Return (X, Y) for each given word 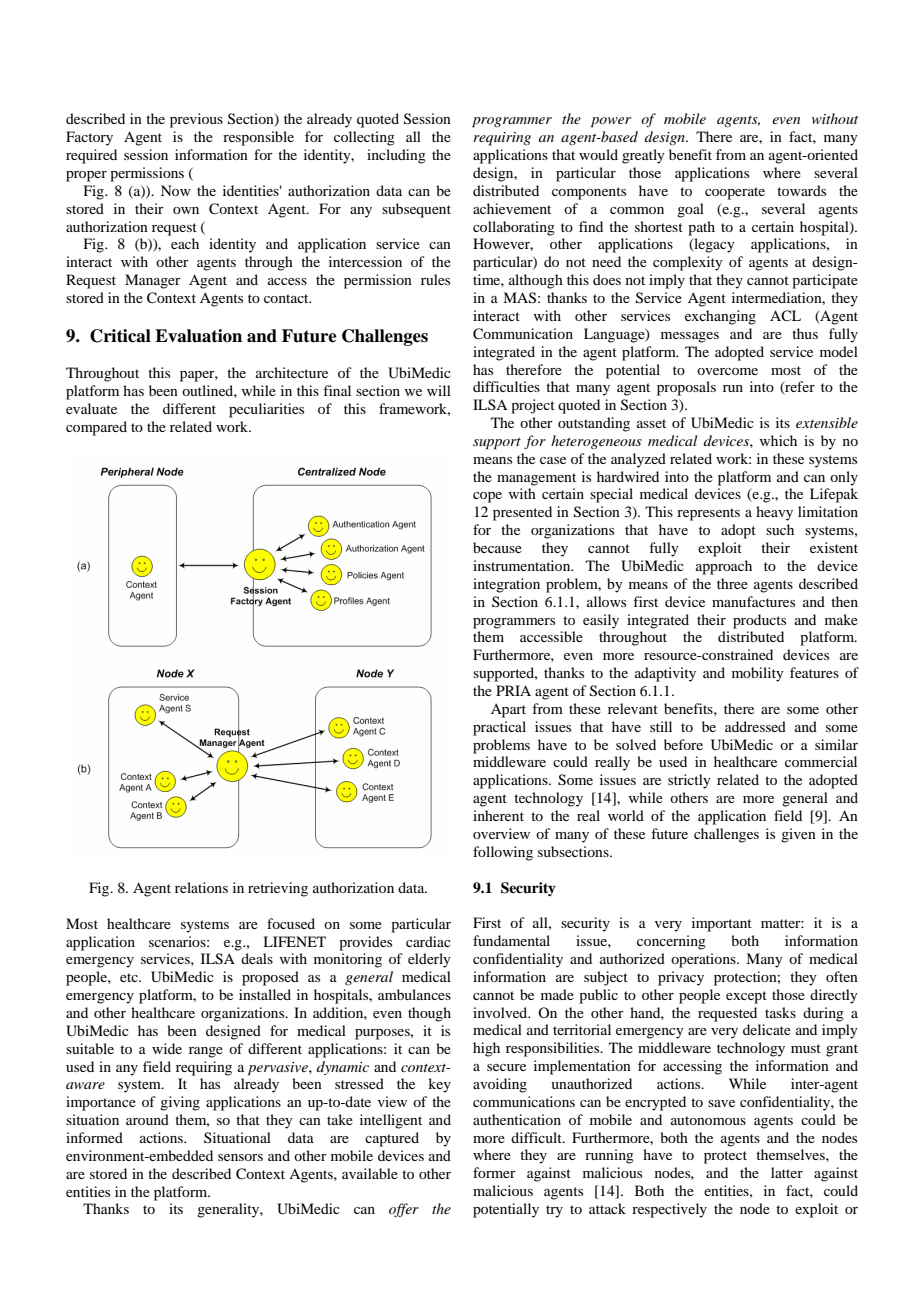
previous (196, 120)
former (494, 1172)
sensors (240, 1157)
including (396, 156)
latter (787, 1172)
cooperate (735, 193)
